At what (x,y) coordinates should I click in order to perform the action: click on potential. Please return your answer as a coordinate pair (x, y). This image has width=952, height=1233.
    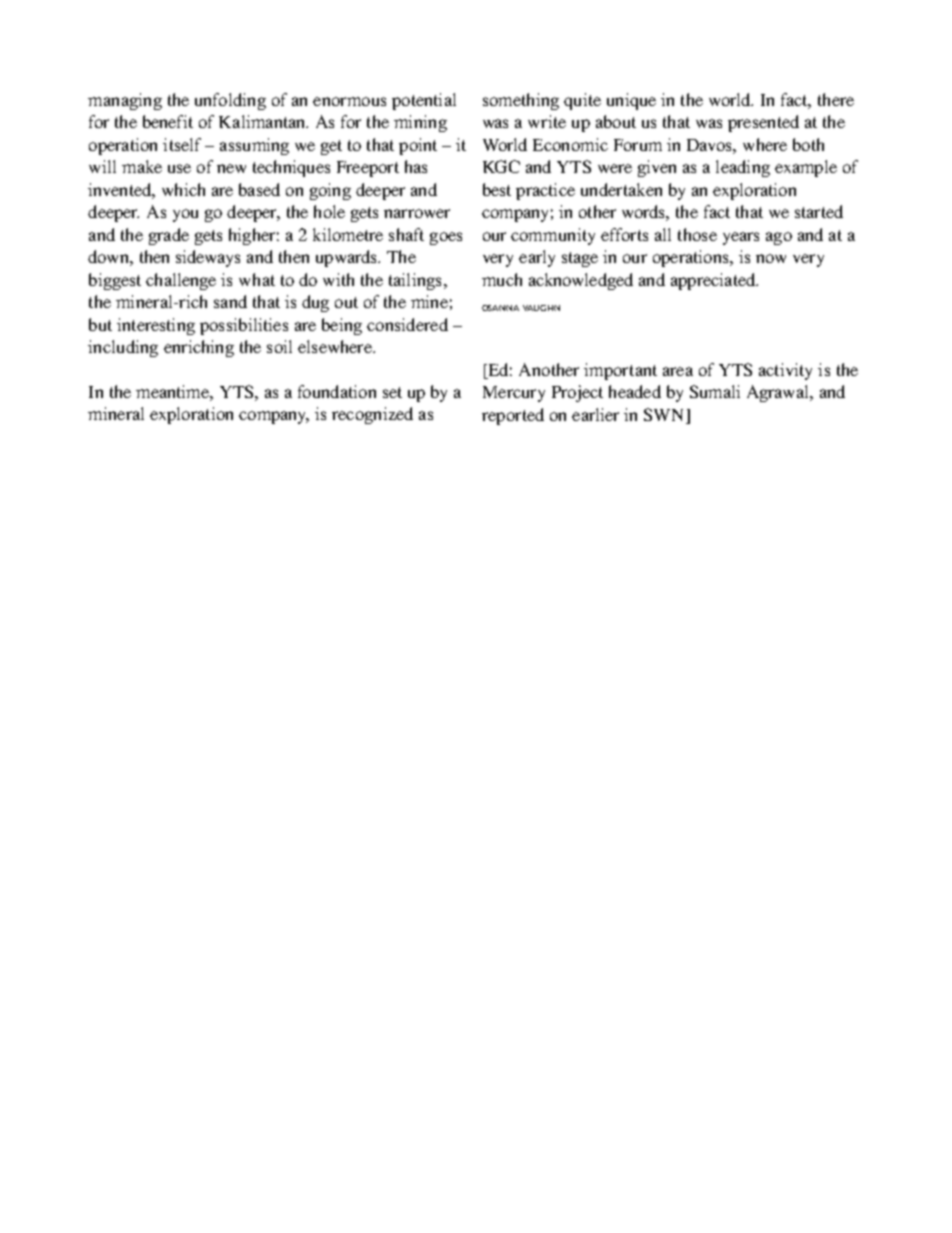
    Looking at the image, I should click on (424, 101).
